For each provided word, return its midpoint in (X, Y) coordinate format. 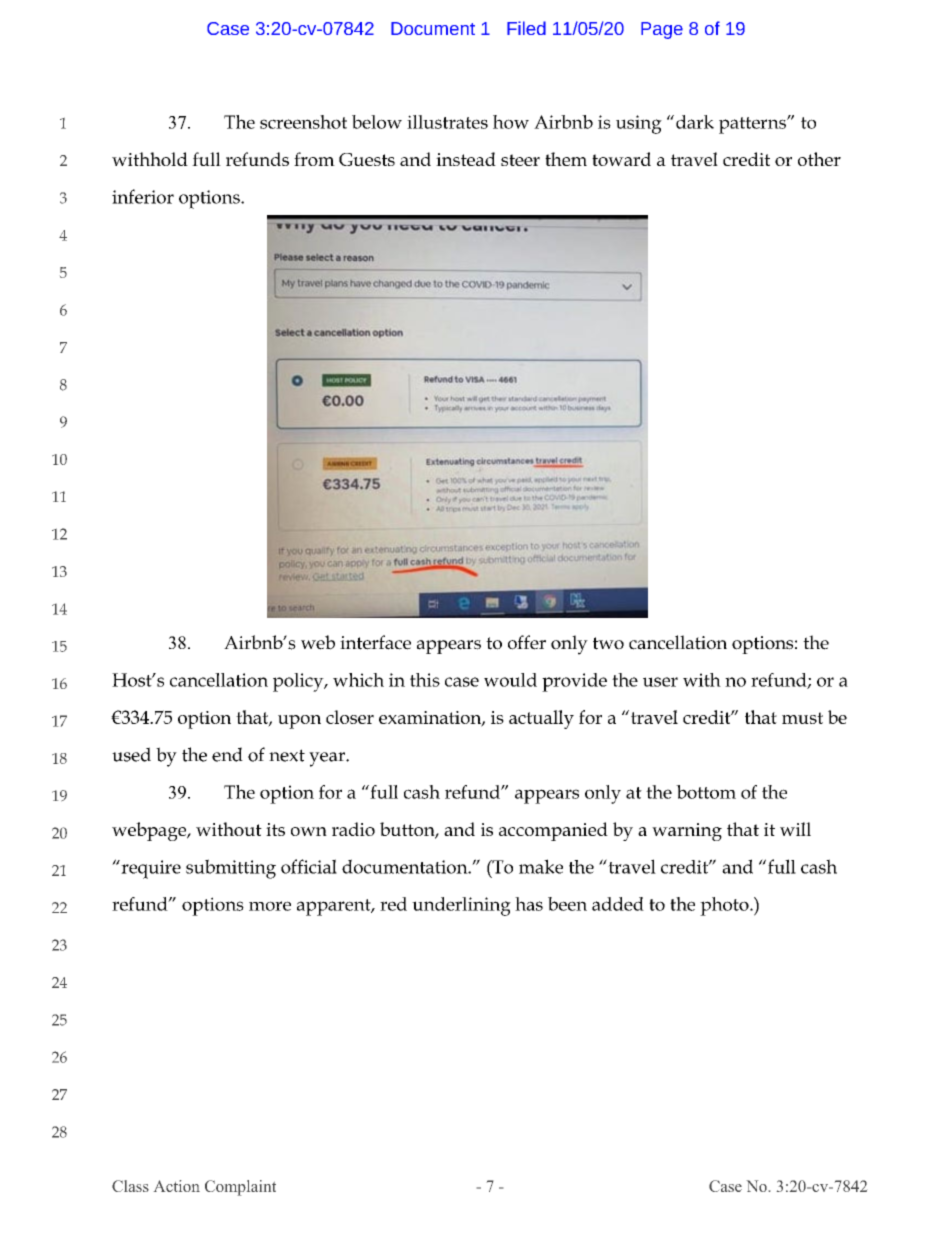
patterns (753, 125)
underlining (461, 906)
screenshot (303, 122)
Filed (526, 28)
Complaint (240, 1188)
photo (725, 906)
